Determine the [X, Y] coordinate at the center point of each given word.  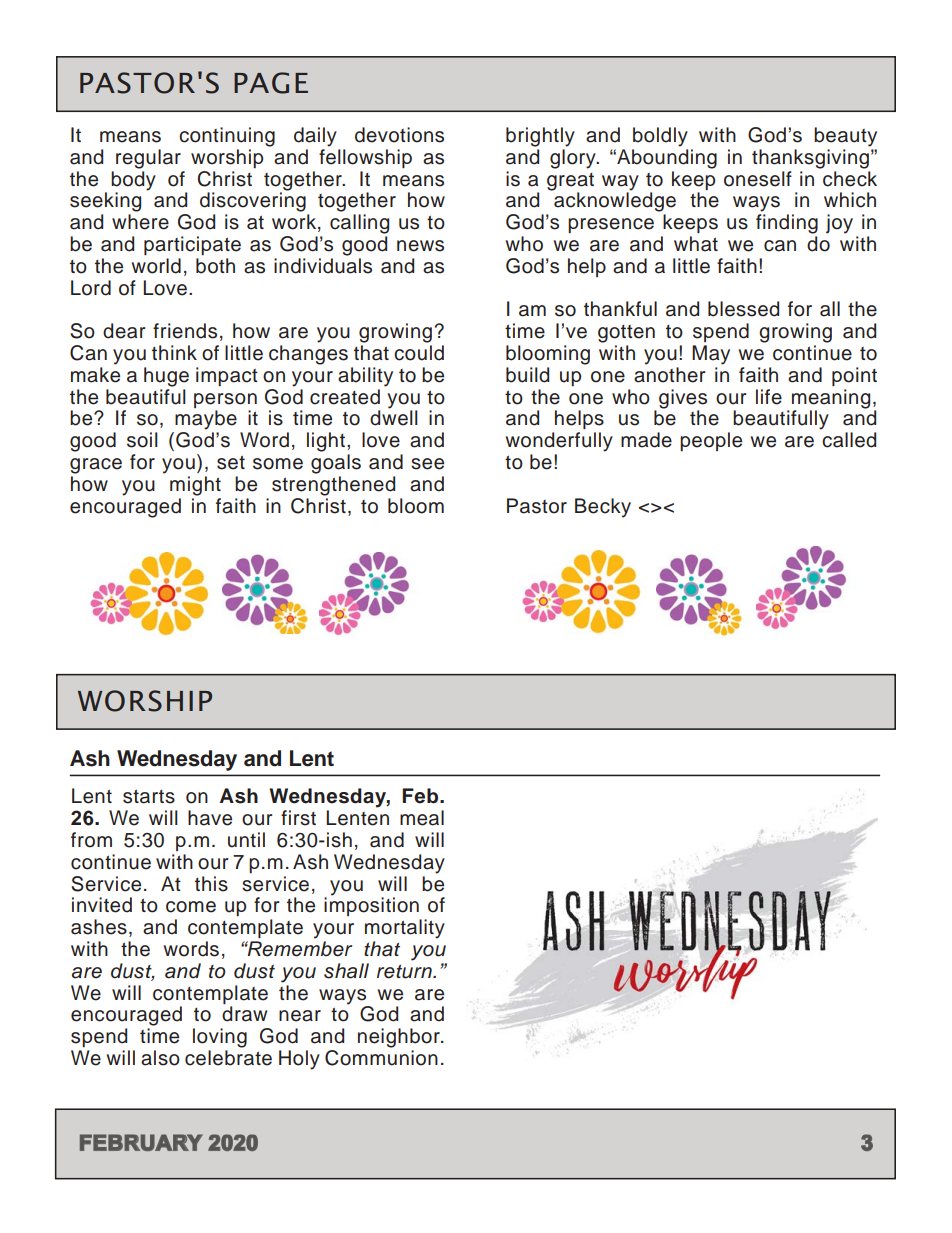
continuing [227, 137]
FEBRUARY [141, 1142]
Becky [603, 508]
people [711, 441]
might [195, 486]
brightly [540, 137]
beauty [845, 137]
